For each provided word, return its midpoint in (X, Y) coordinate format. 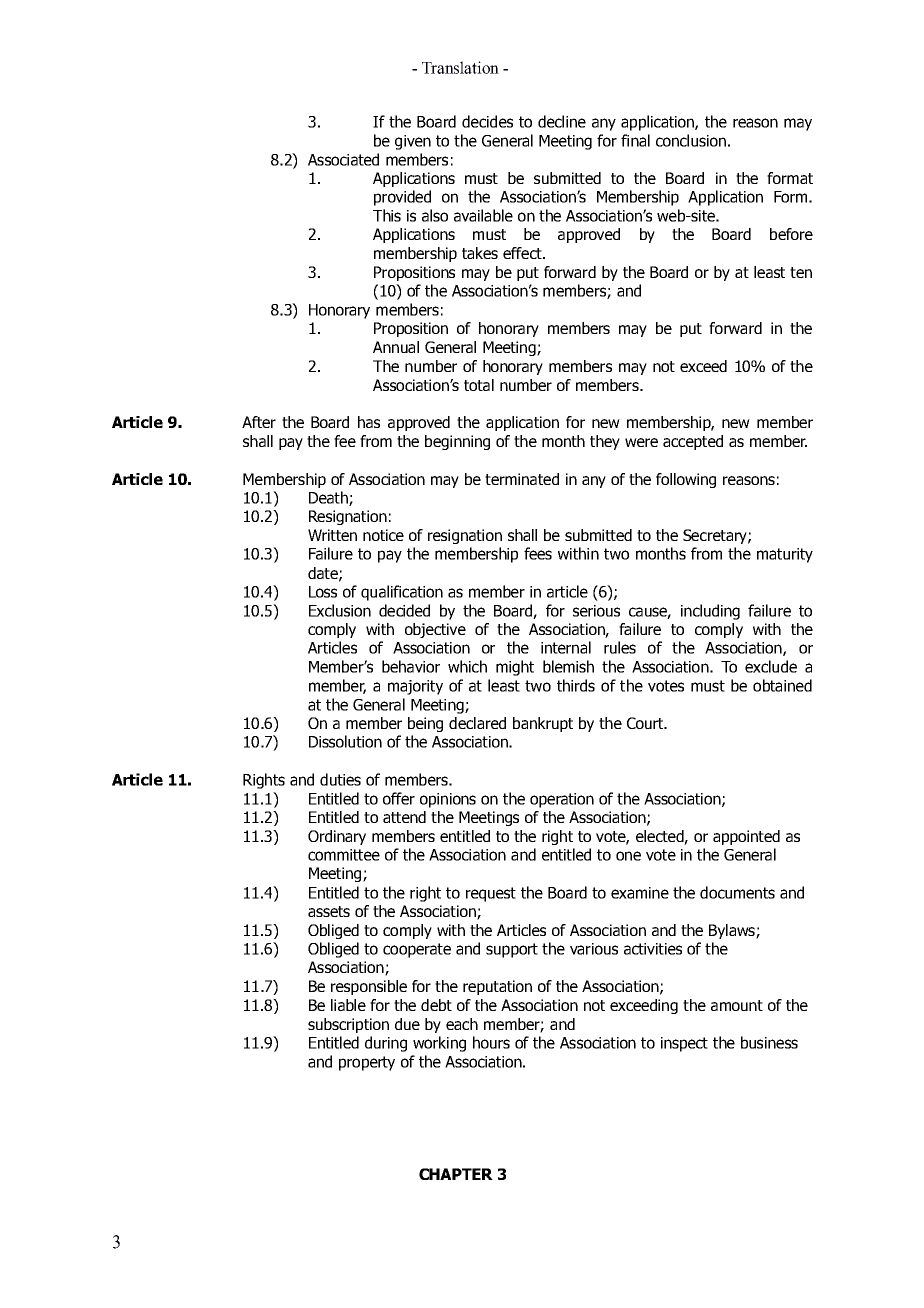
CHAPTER (456, 1174)
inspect (684, 1044)
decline (562, 121)
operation (562, 800)
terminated (522, 479)
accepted (693, 442)
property (367, 1063)
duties (340, 779)
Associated (343, 159)
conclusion (691, 140)
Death (329, 498)
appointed (746, 837)
